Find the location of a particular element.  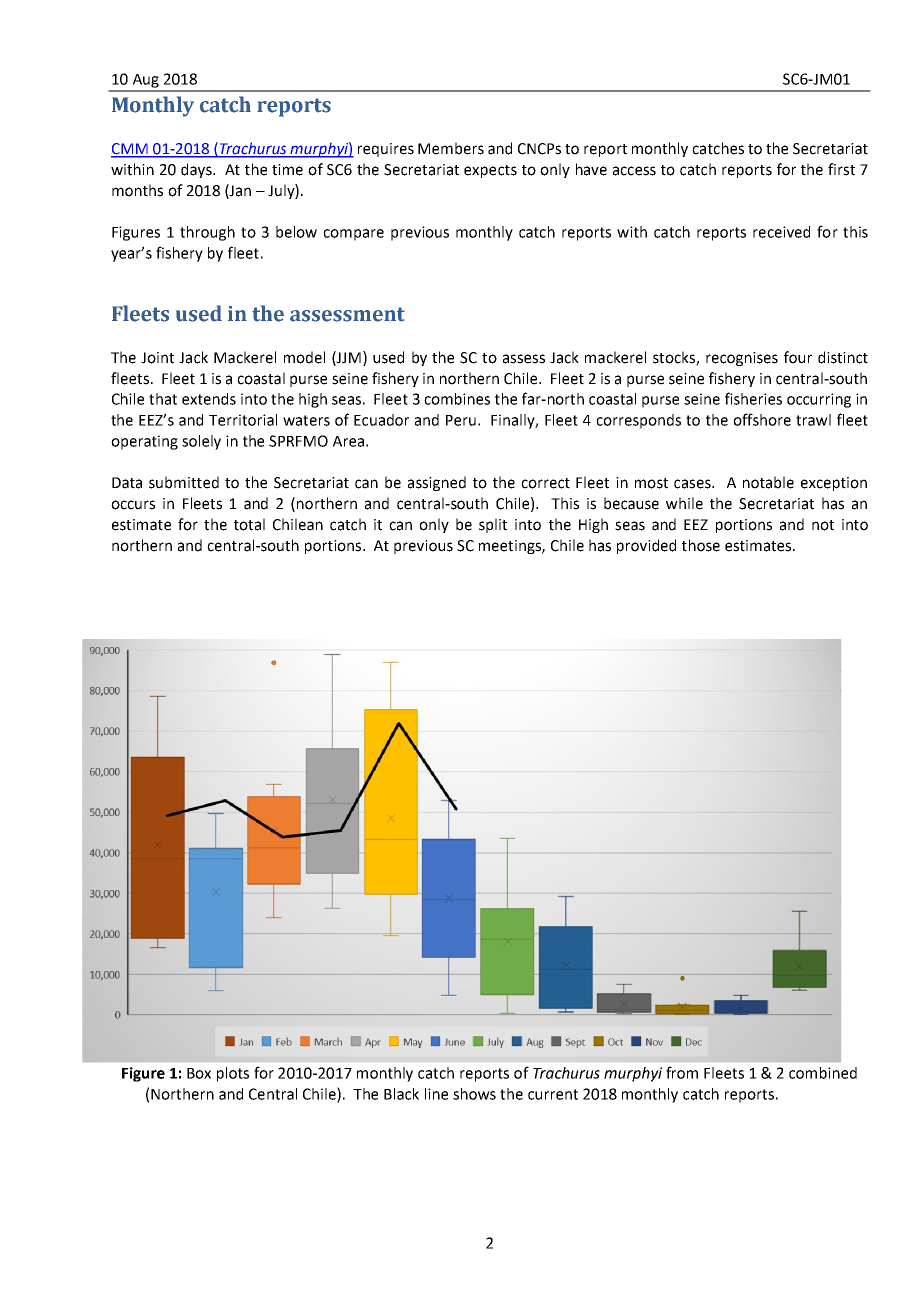

total is located at coordinates (249, 524).
